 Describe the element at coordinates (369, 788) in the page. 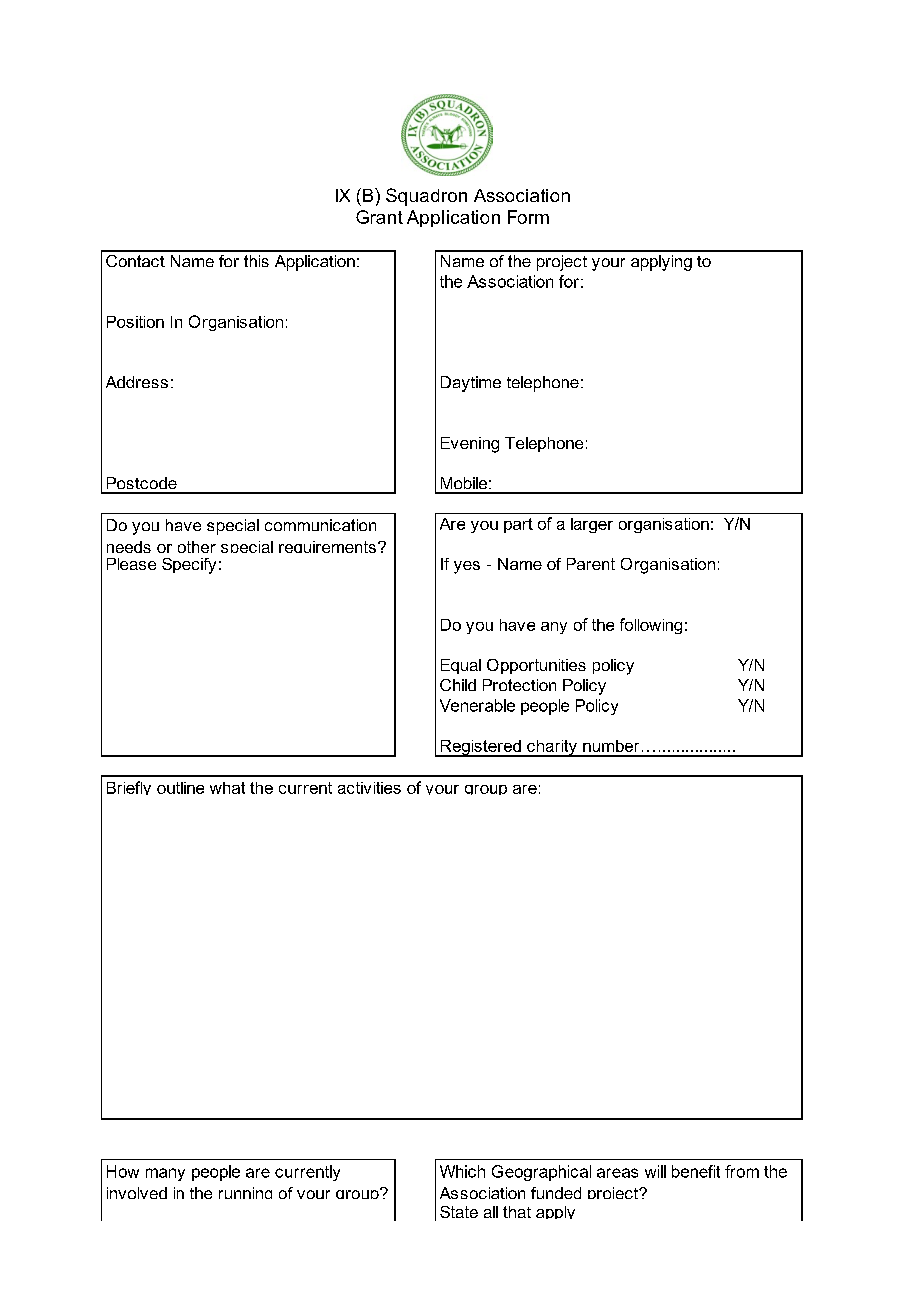

I see `activities` at that location.
